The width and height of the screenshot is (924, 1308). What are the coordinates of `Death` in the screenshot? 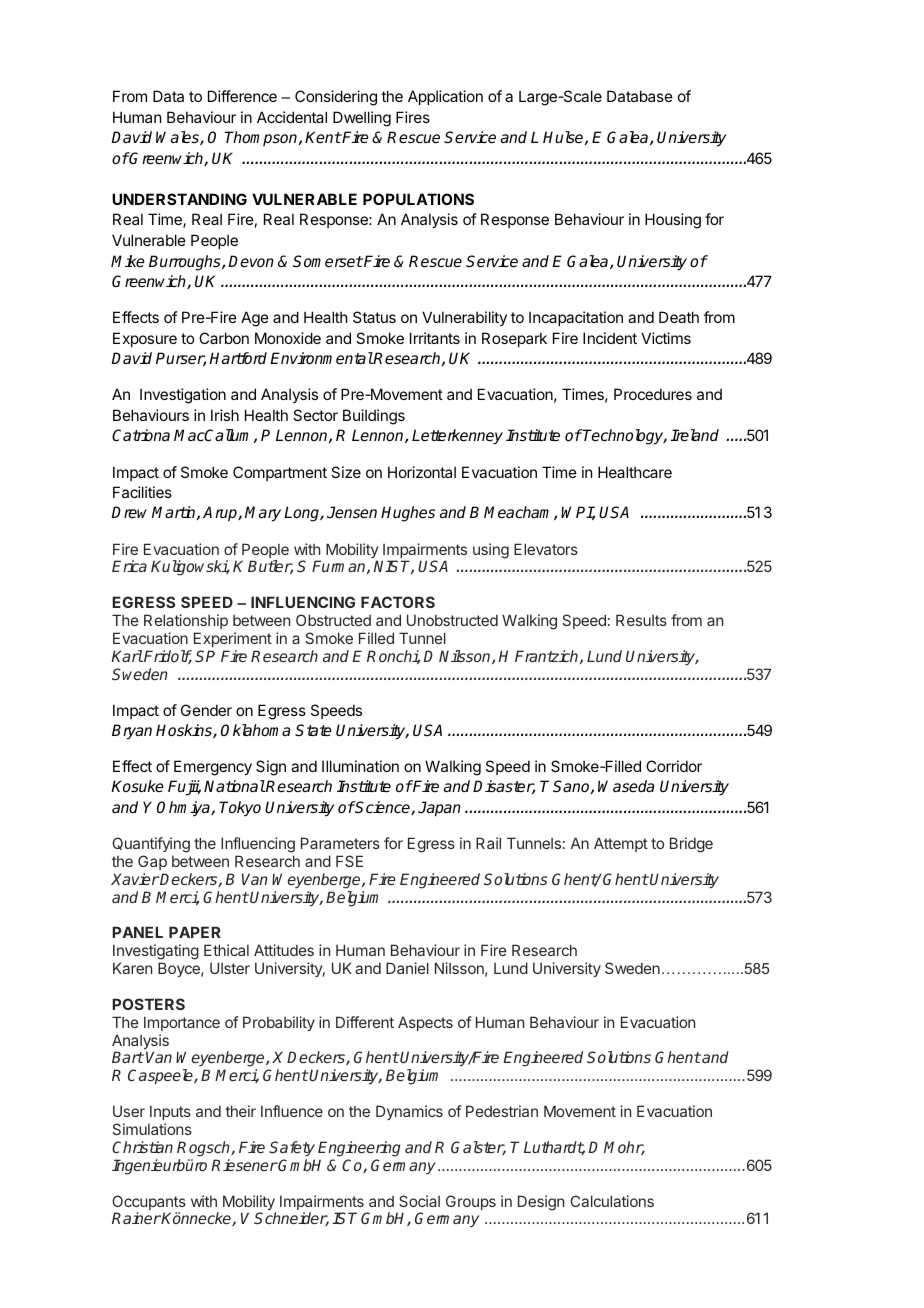 It's located at (679, 317).
